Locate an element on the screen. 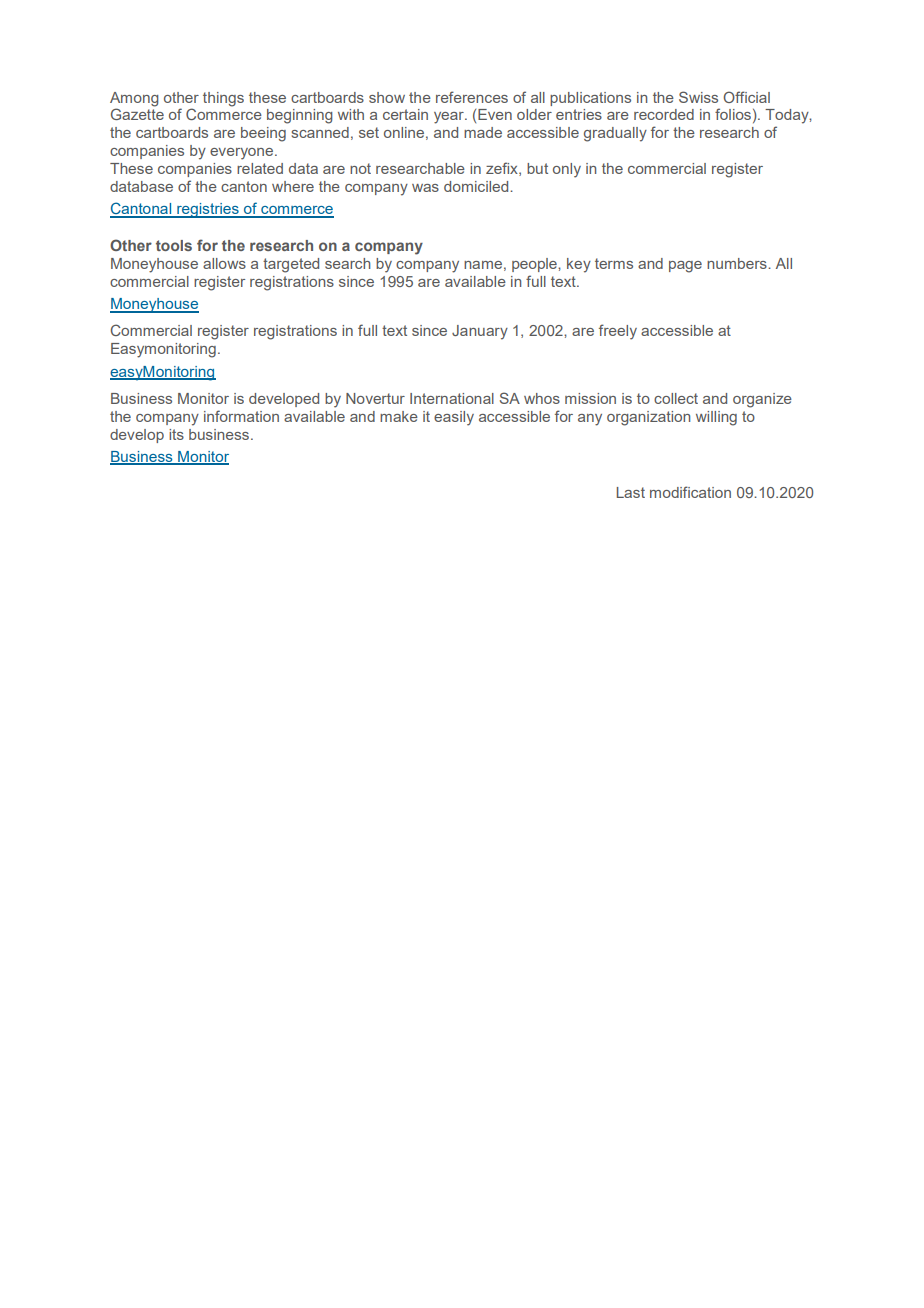 This screenshot has height=1308, width=924. allows is located at coordinates (224, 263).
